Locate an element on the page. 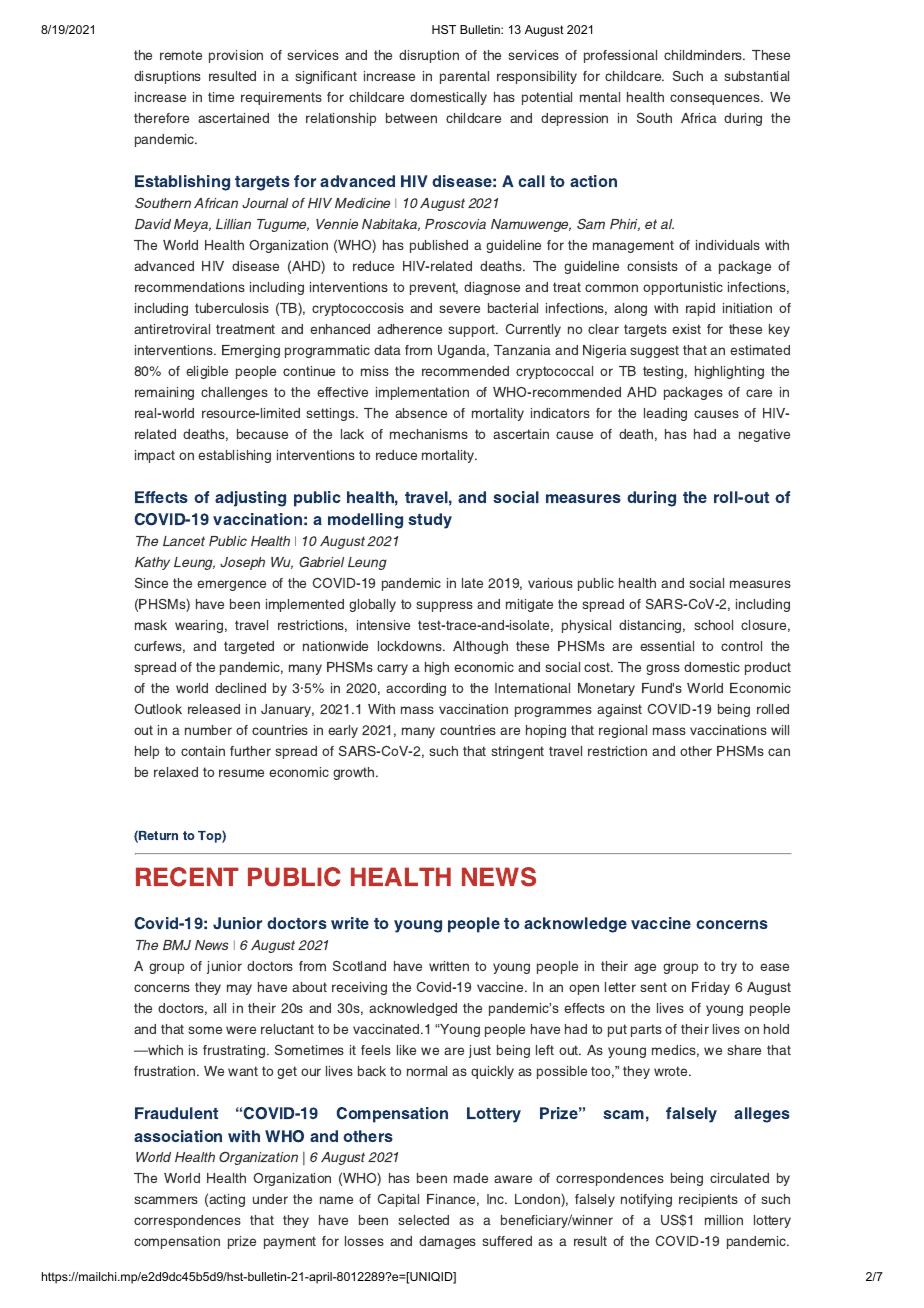 This image has width=924, height=1308. parental is located at coordinates (464, 77).
